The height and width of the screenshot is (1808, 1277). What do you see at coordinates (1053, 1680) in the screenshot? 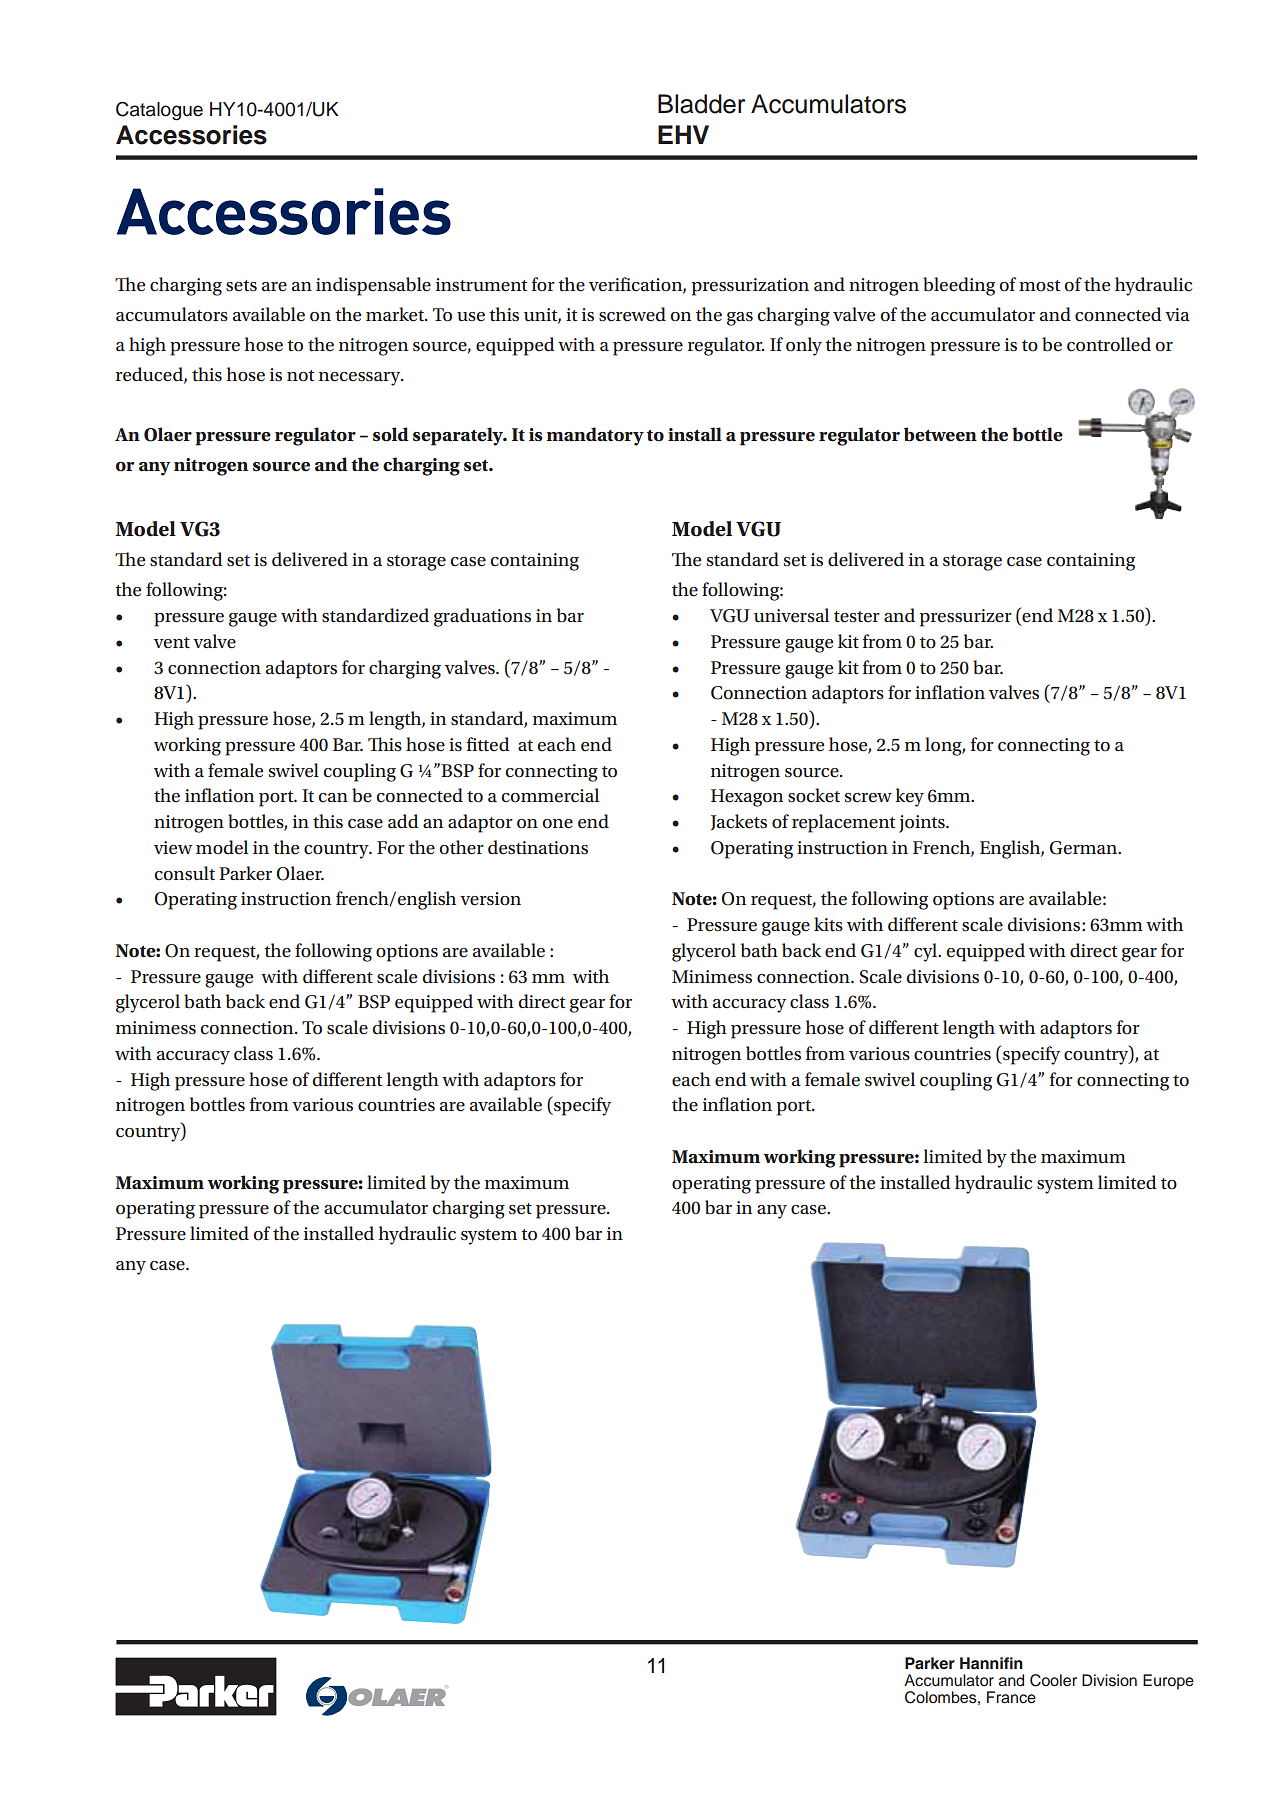
I see `Cooler` at bounding box center [1053, 1680].
